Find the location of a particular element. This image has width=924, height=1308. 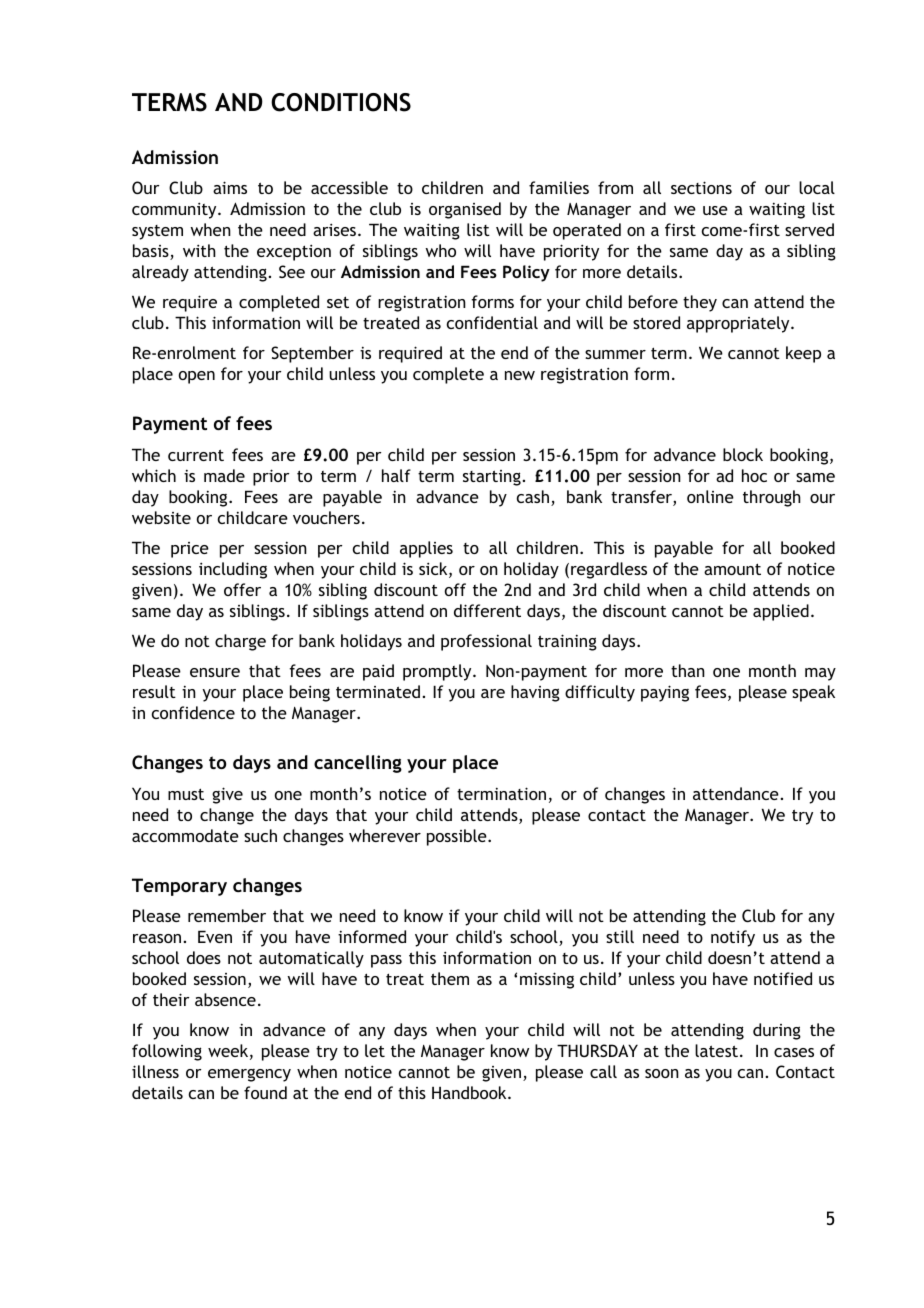

speak is located at coordinates (813, 693).
